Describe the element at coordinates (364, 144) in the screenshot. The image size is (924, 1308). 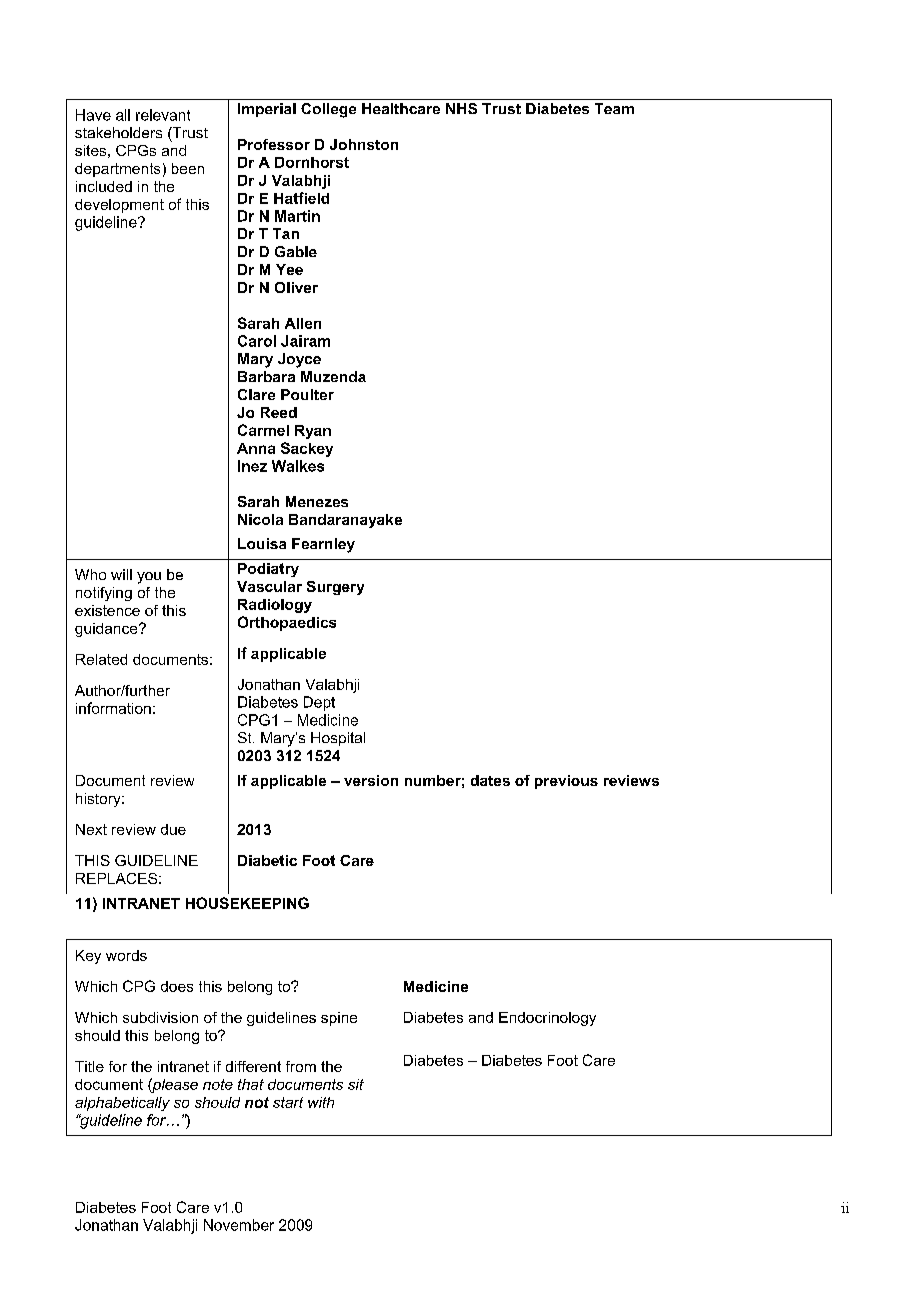
I see `Johnston` at that location.
